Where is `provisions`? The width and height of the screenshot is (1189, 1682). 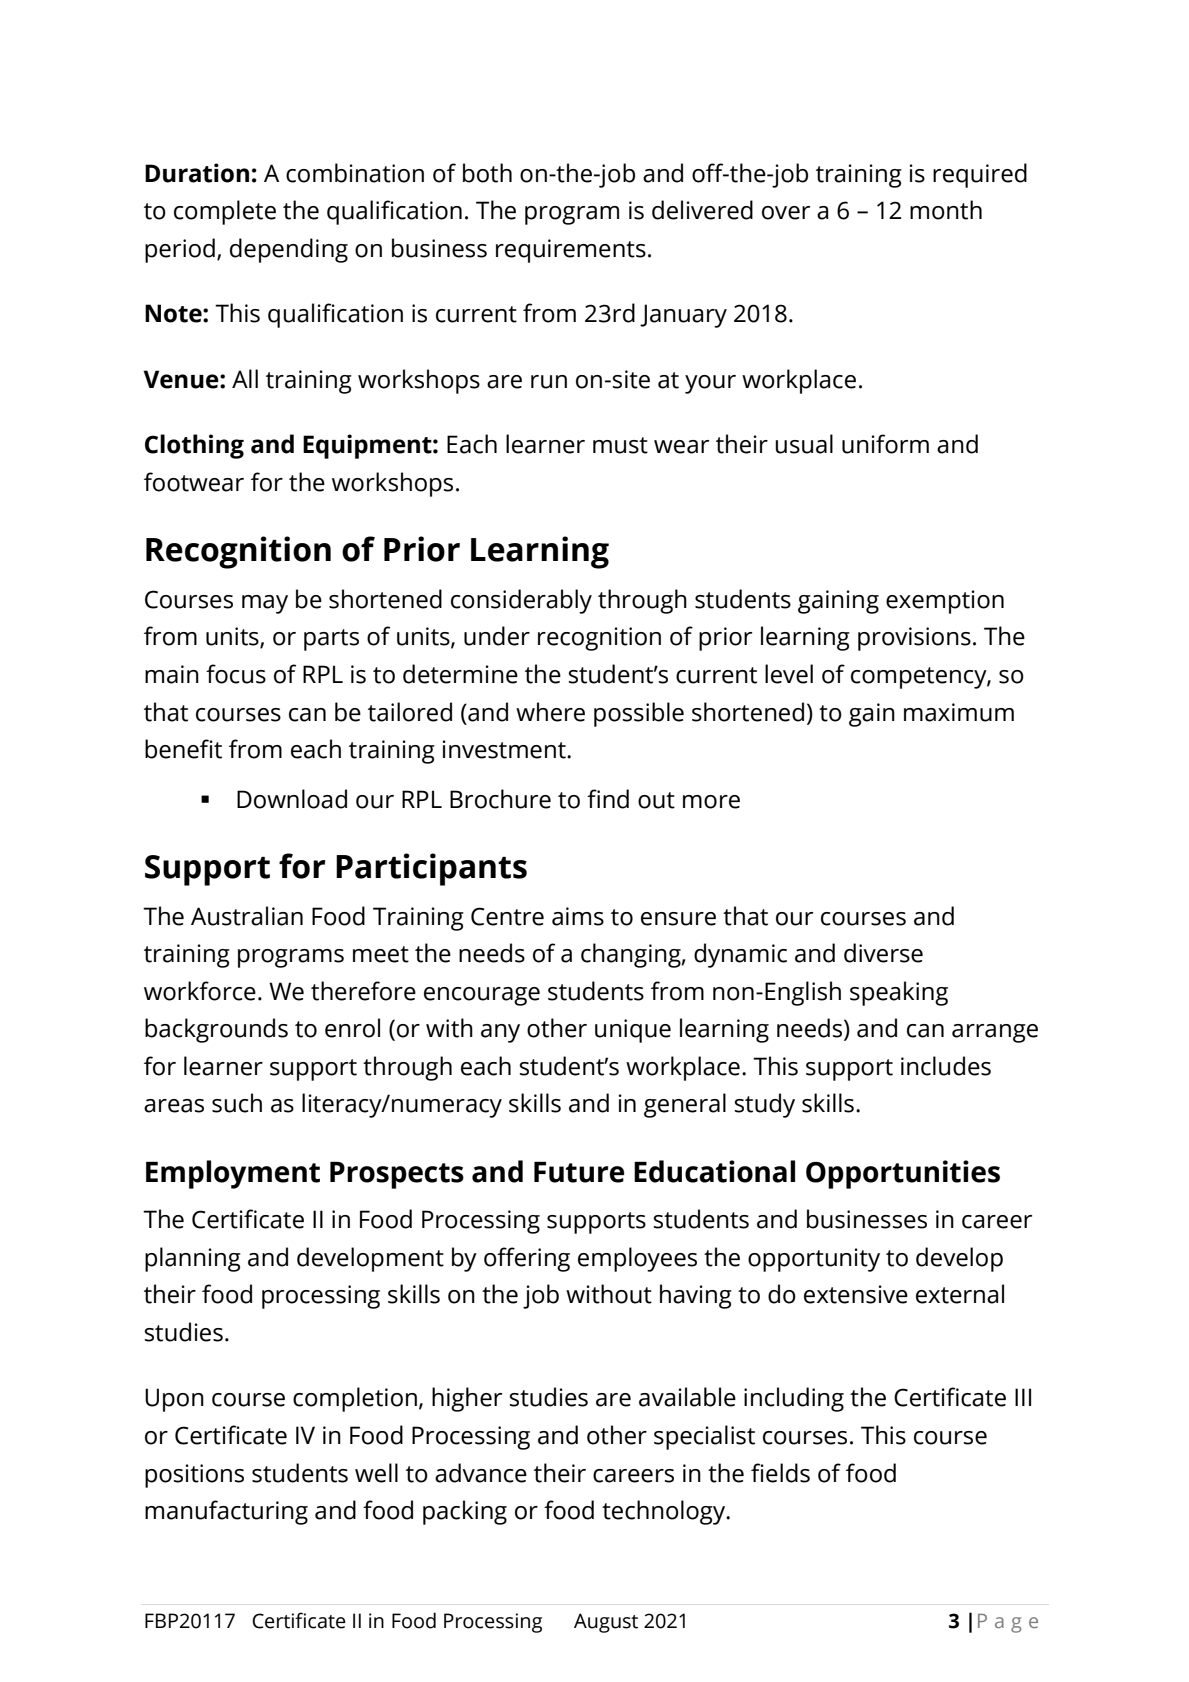
provisions is located at coordinates (914, 639).
